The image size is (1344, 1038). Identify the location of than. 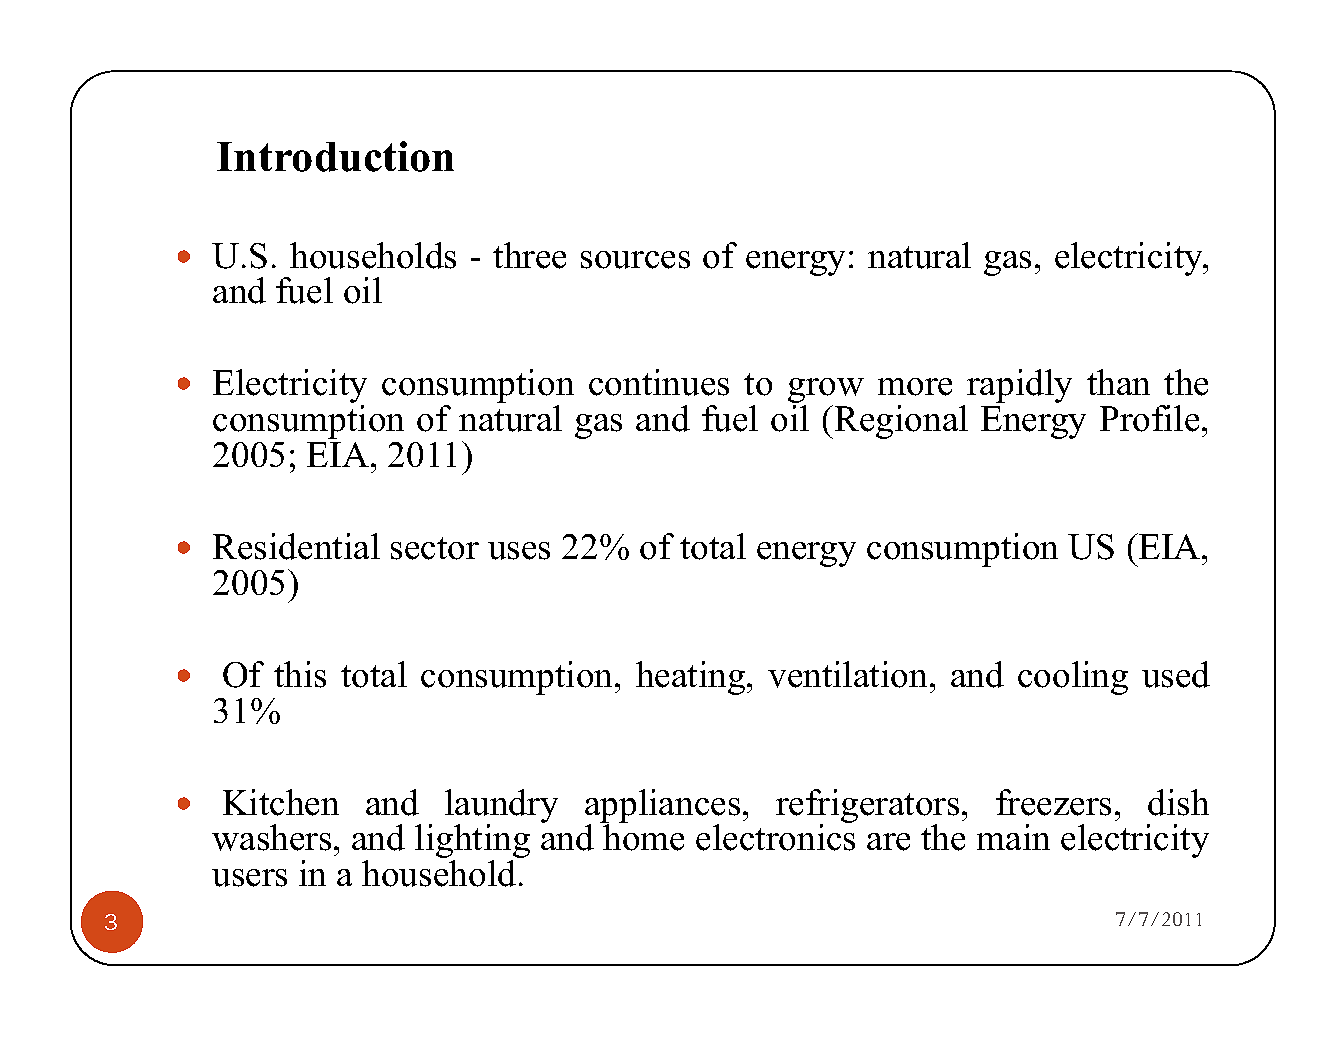
(1118, 382).
